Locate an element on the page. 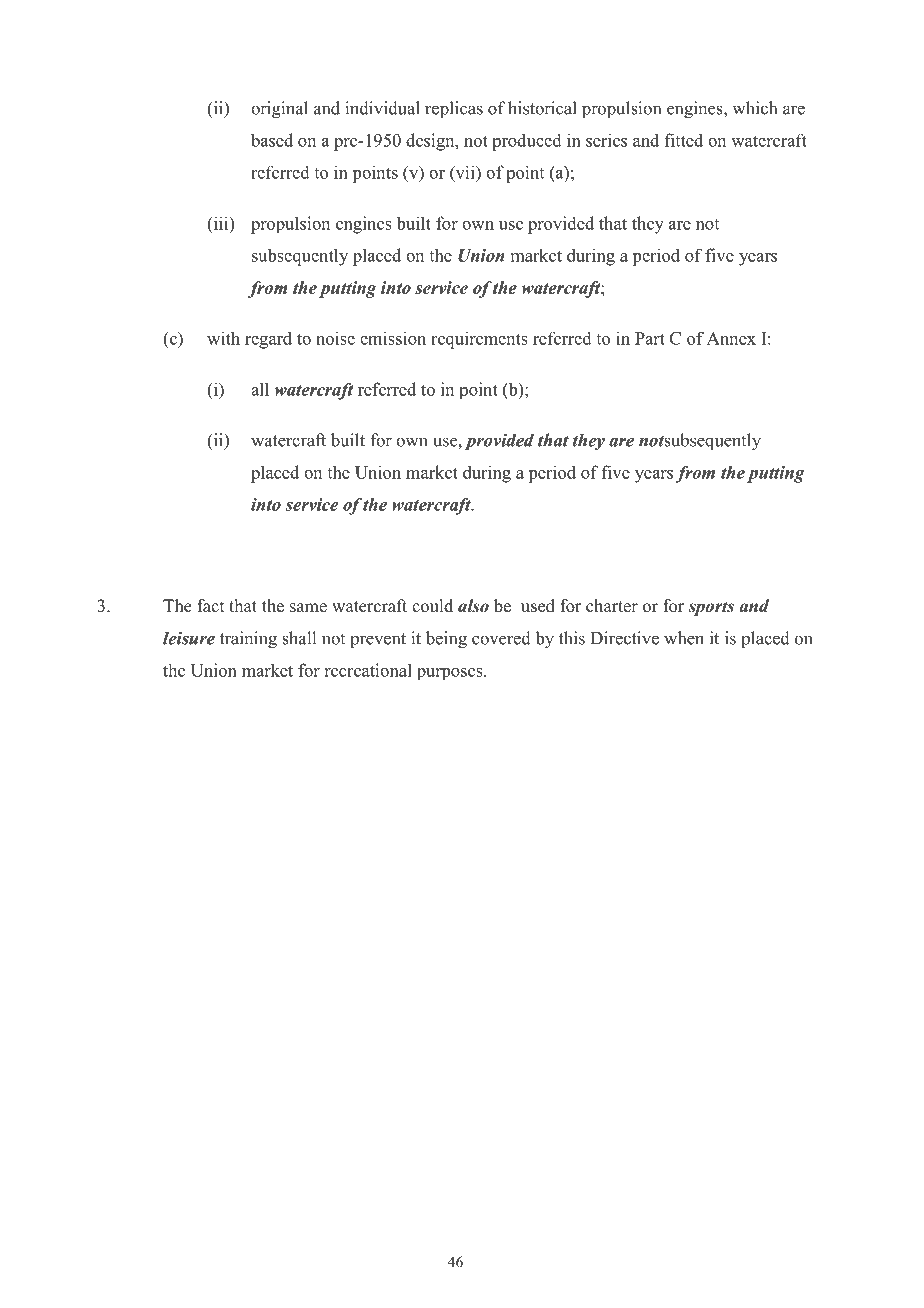 Image resolution: width=924 pixels, height=1308 pixels. replicas is located at coordinates (454, 110).
